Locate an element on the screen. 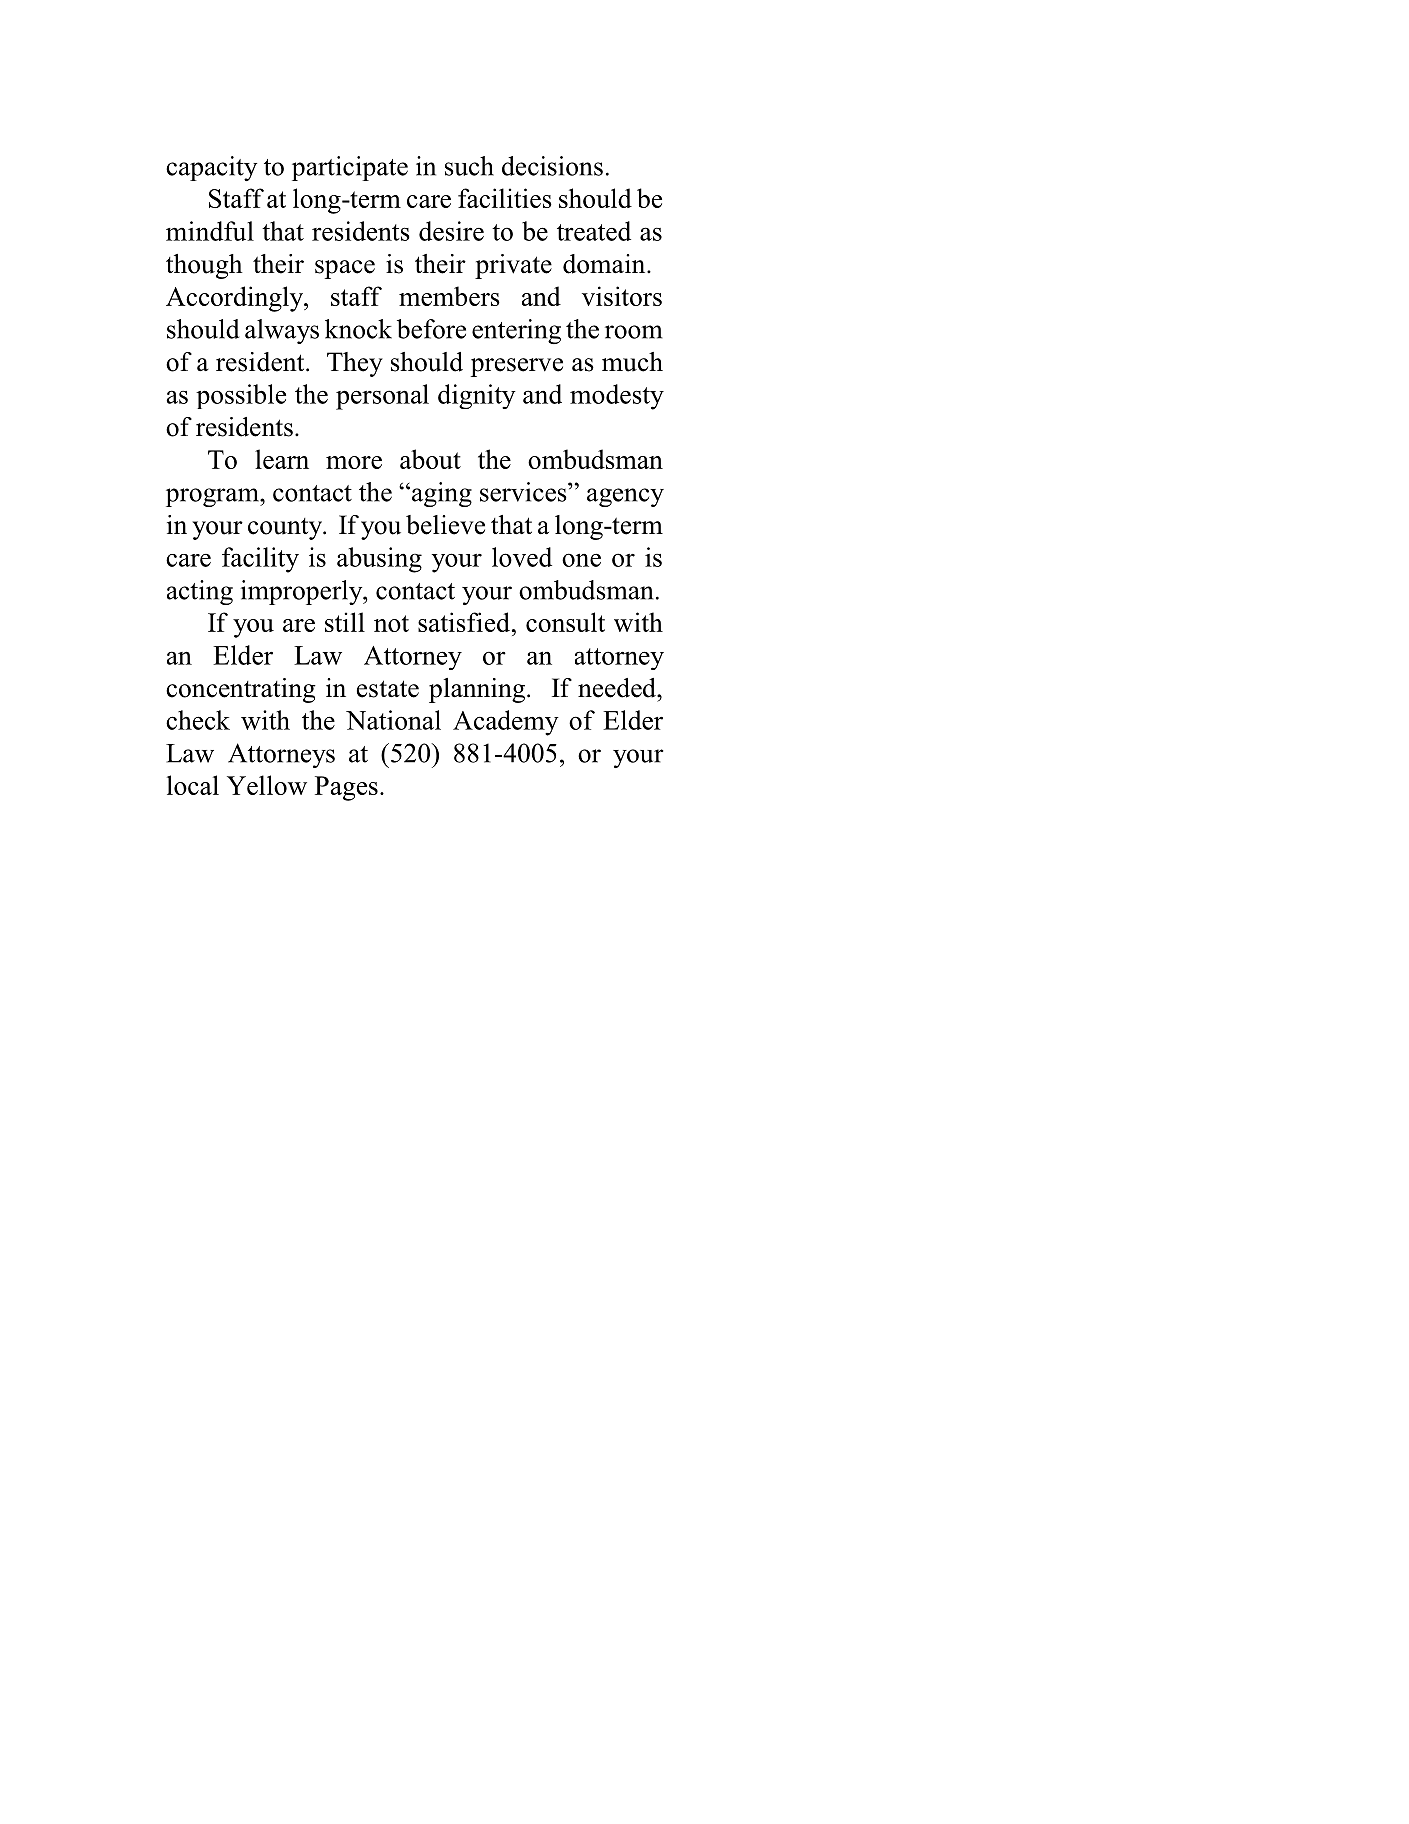 This screenshot has height=1824, width=1409. about is located at coordinates (430, 459).
